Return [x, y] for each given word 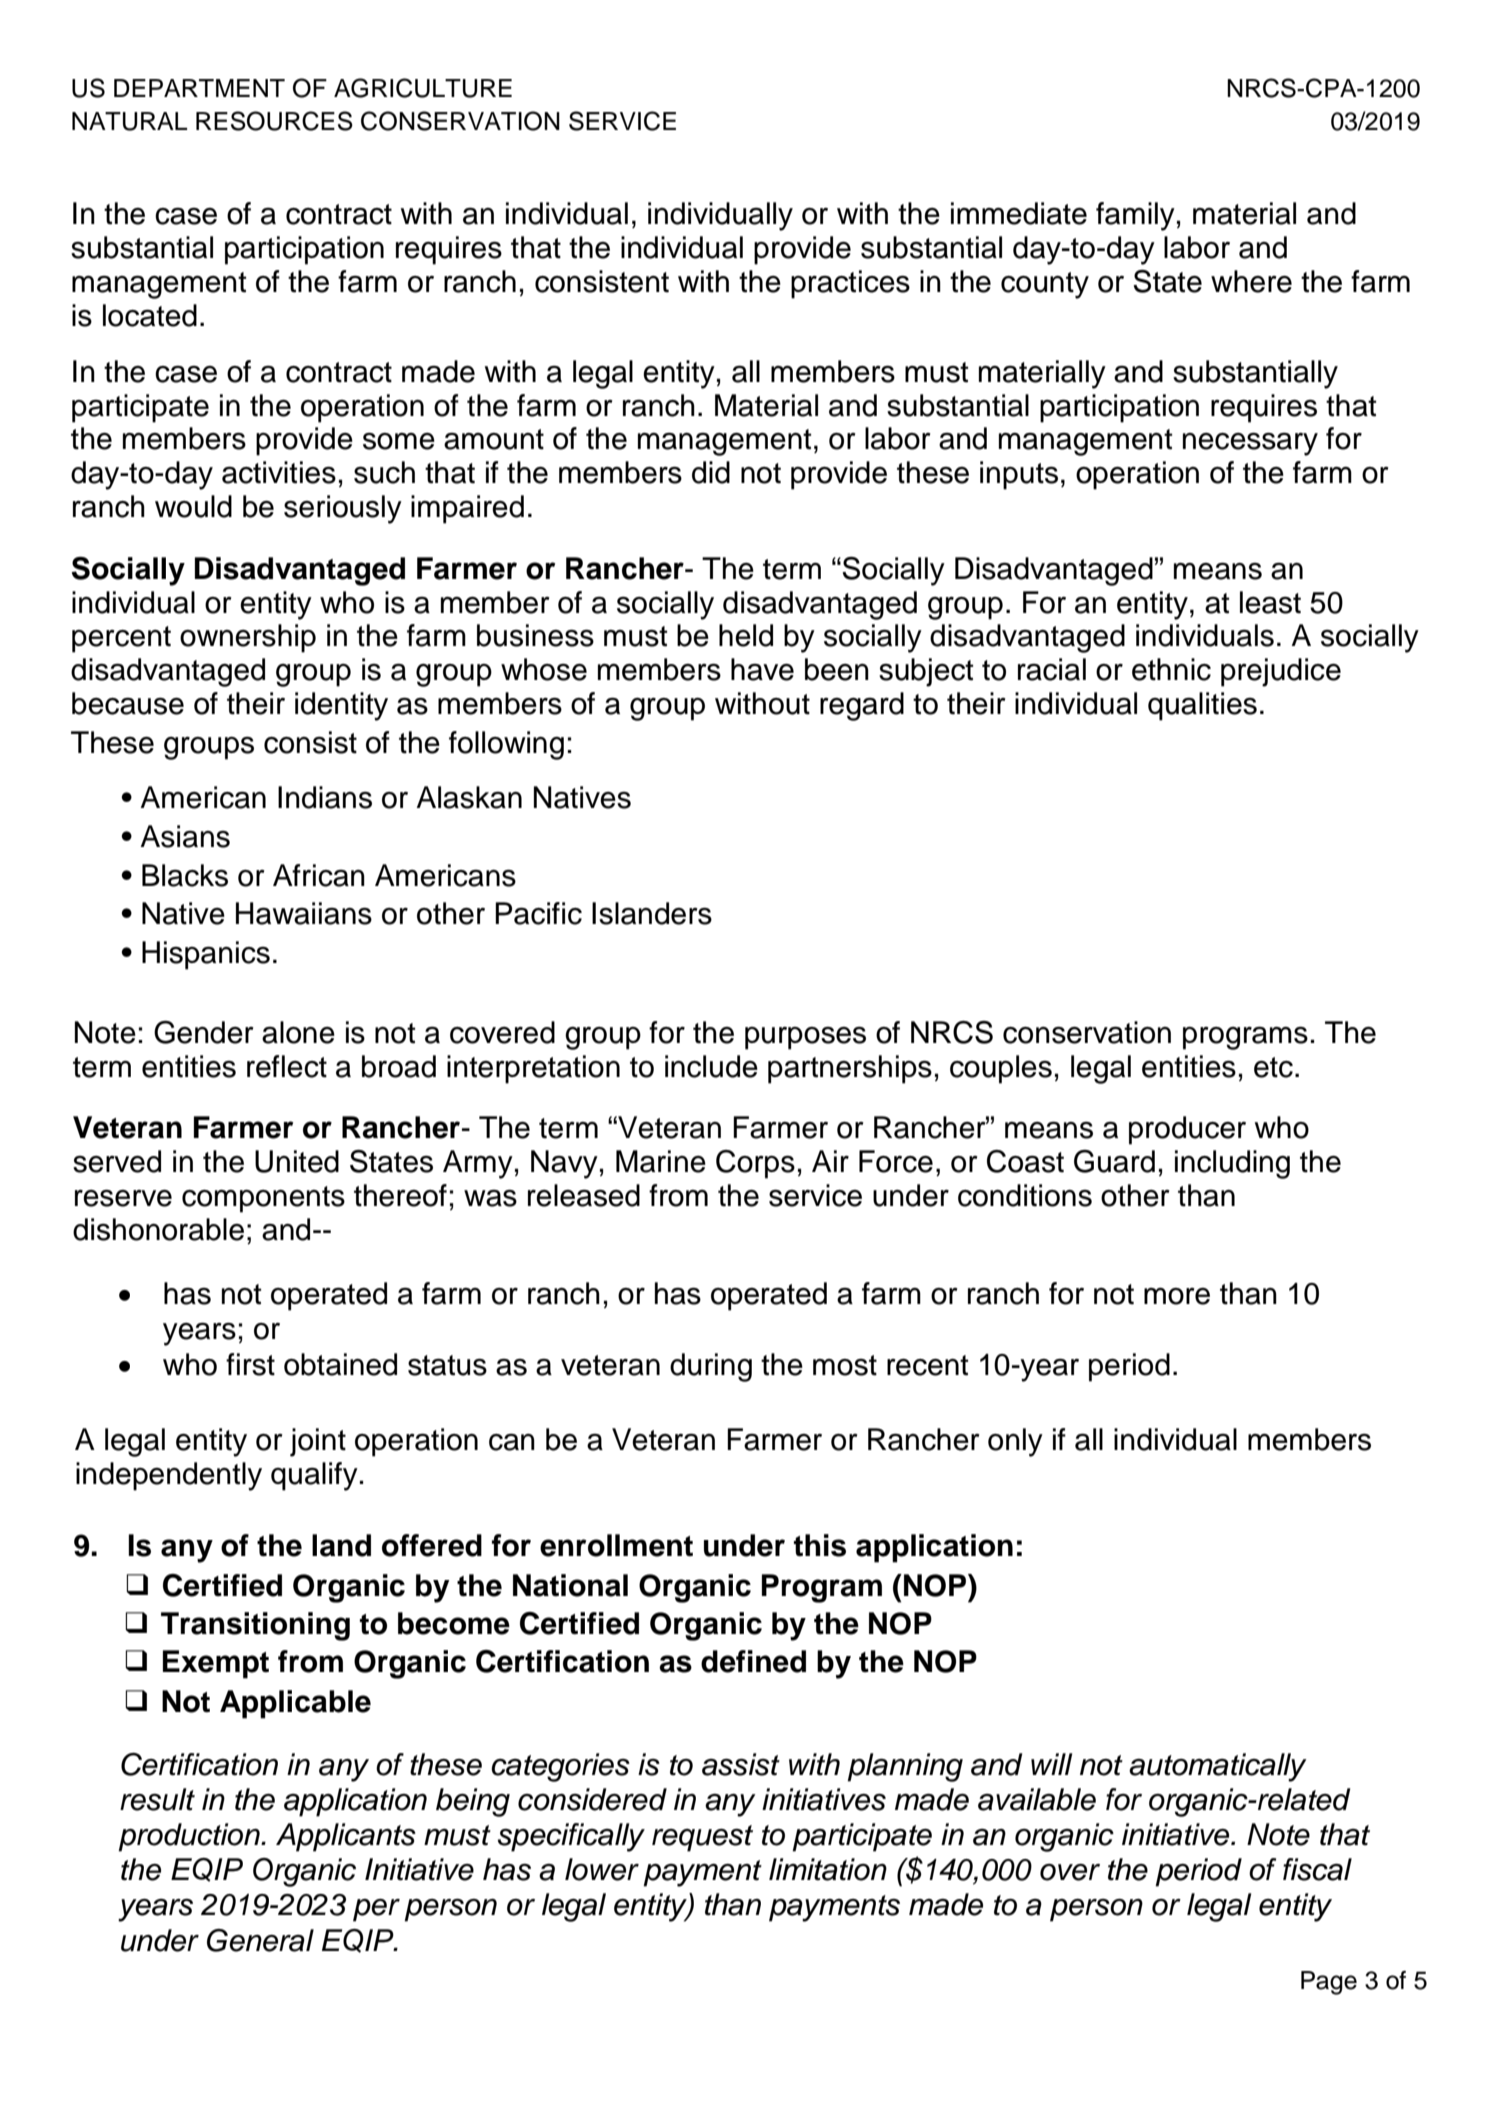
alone [298, 1032]
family [1135, 216]
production [190, 1837]
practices [850, 284]
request [702, 1838]
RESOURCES [274, 121]
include [711, 1066]
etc [1273, 1067]
